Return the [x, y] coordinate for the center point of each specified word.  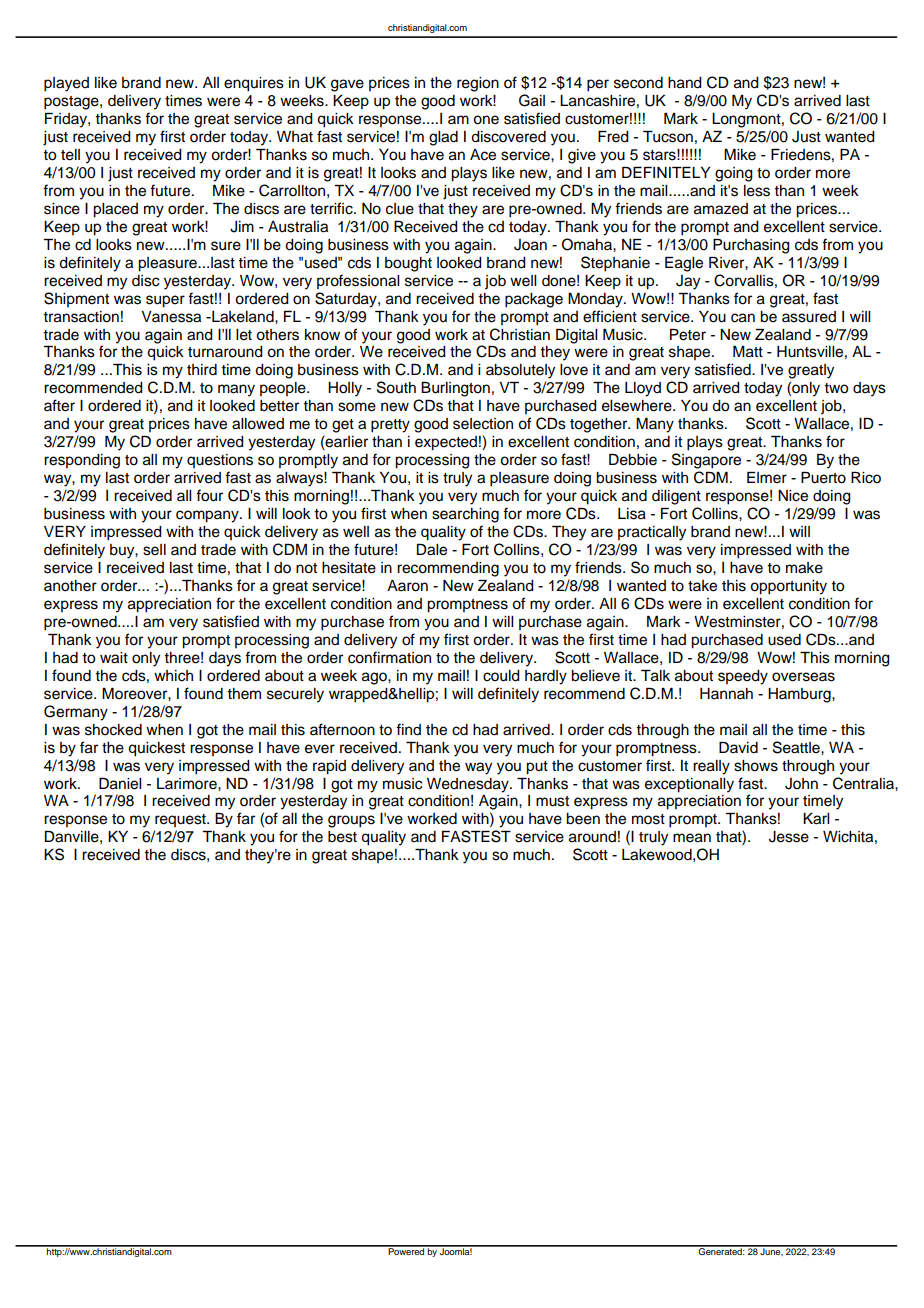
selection [483, 424]
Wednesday [469, 785]
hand [685, 83]
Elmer [767, 478]
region [478, 84]
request [181, 820]
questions [220, 461]
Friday [67, 120]
